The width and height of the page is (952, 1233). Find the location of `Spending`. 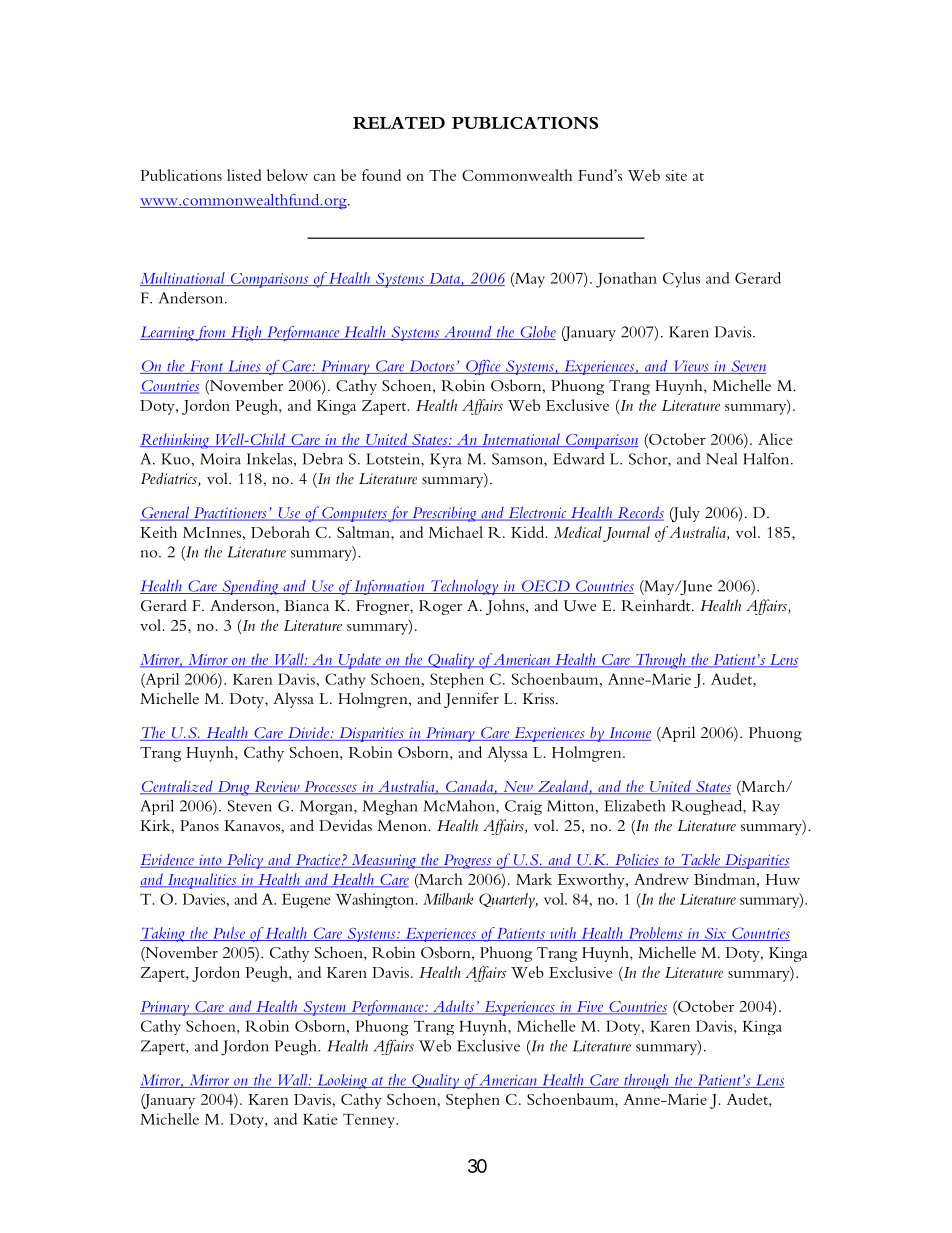

Spending is located at coordinates (250, 587).
